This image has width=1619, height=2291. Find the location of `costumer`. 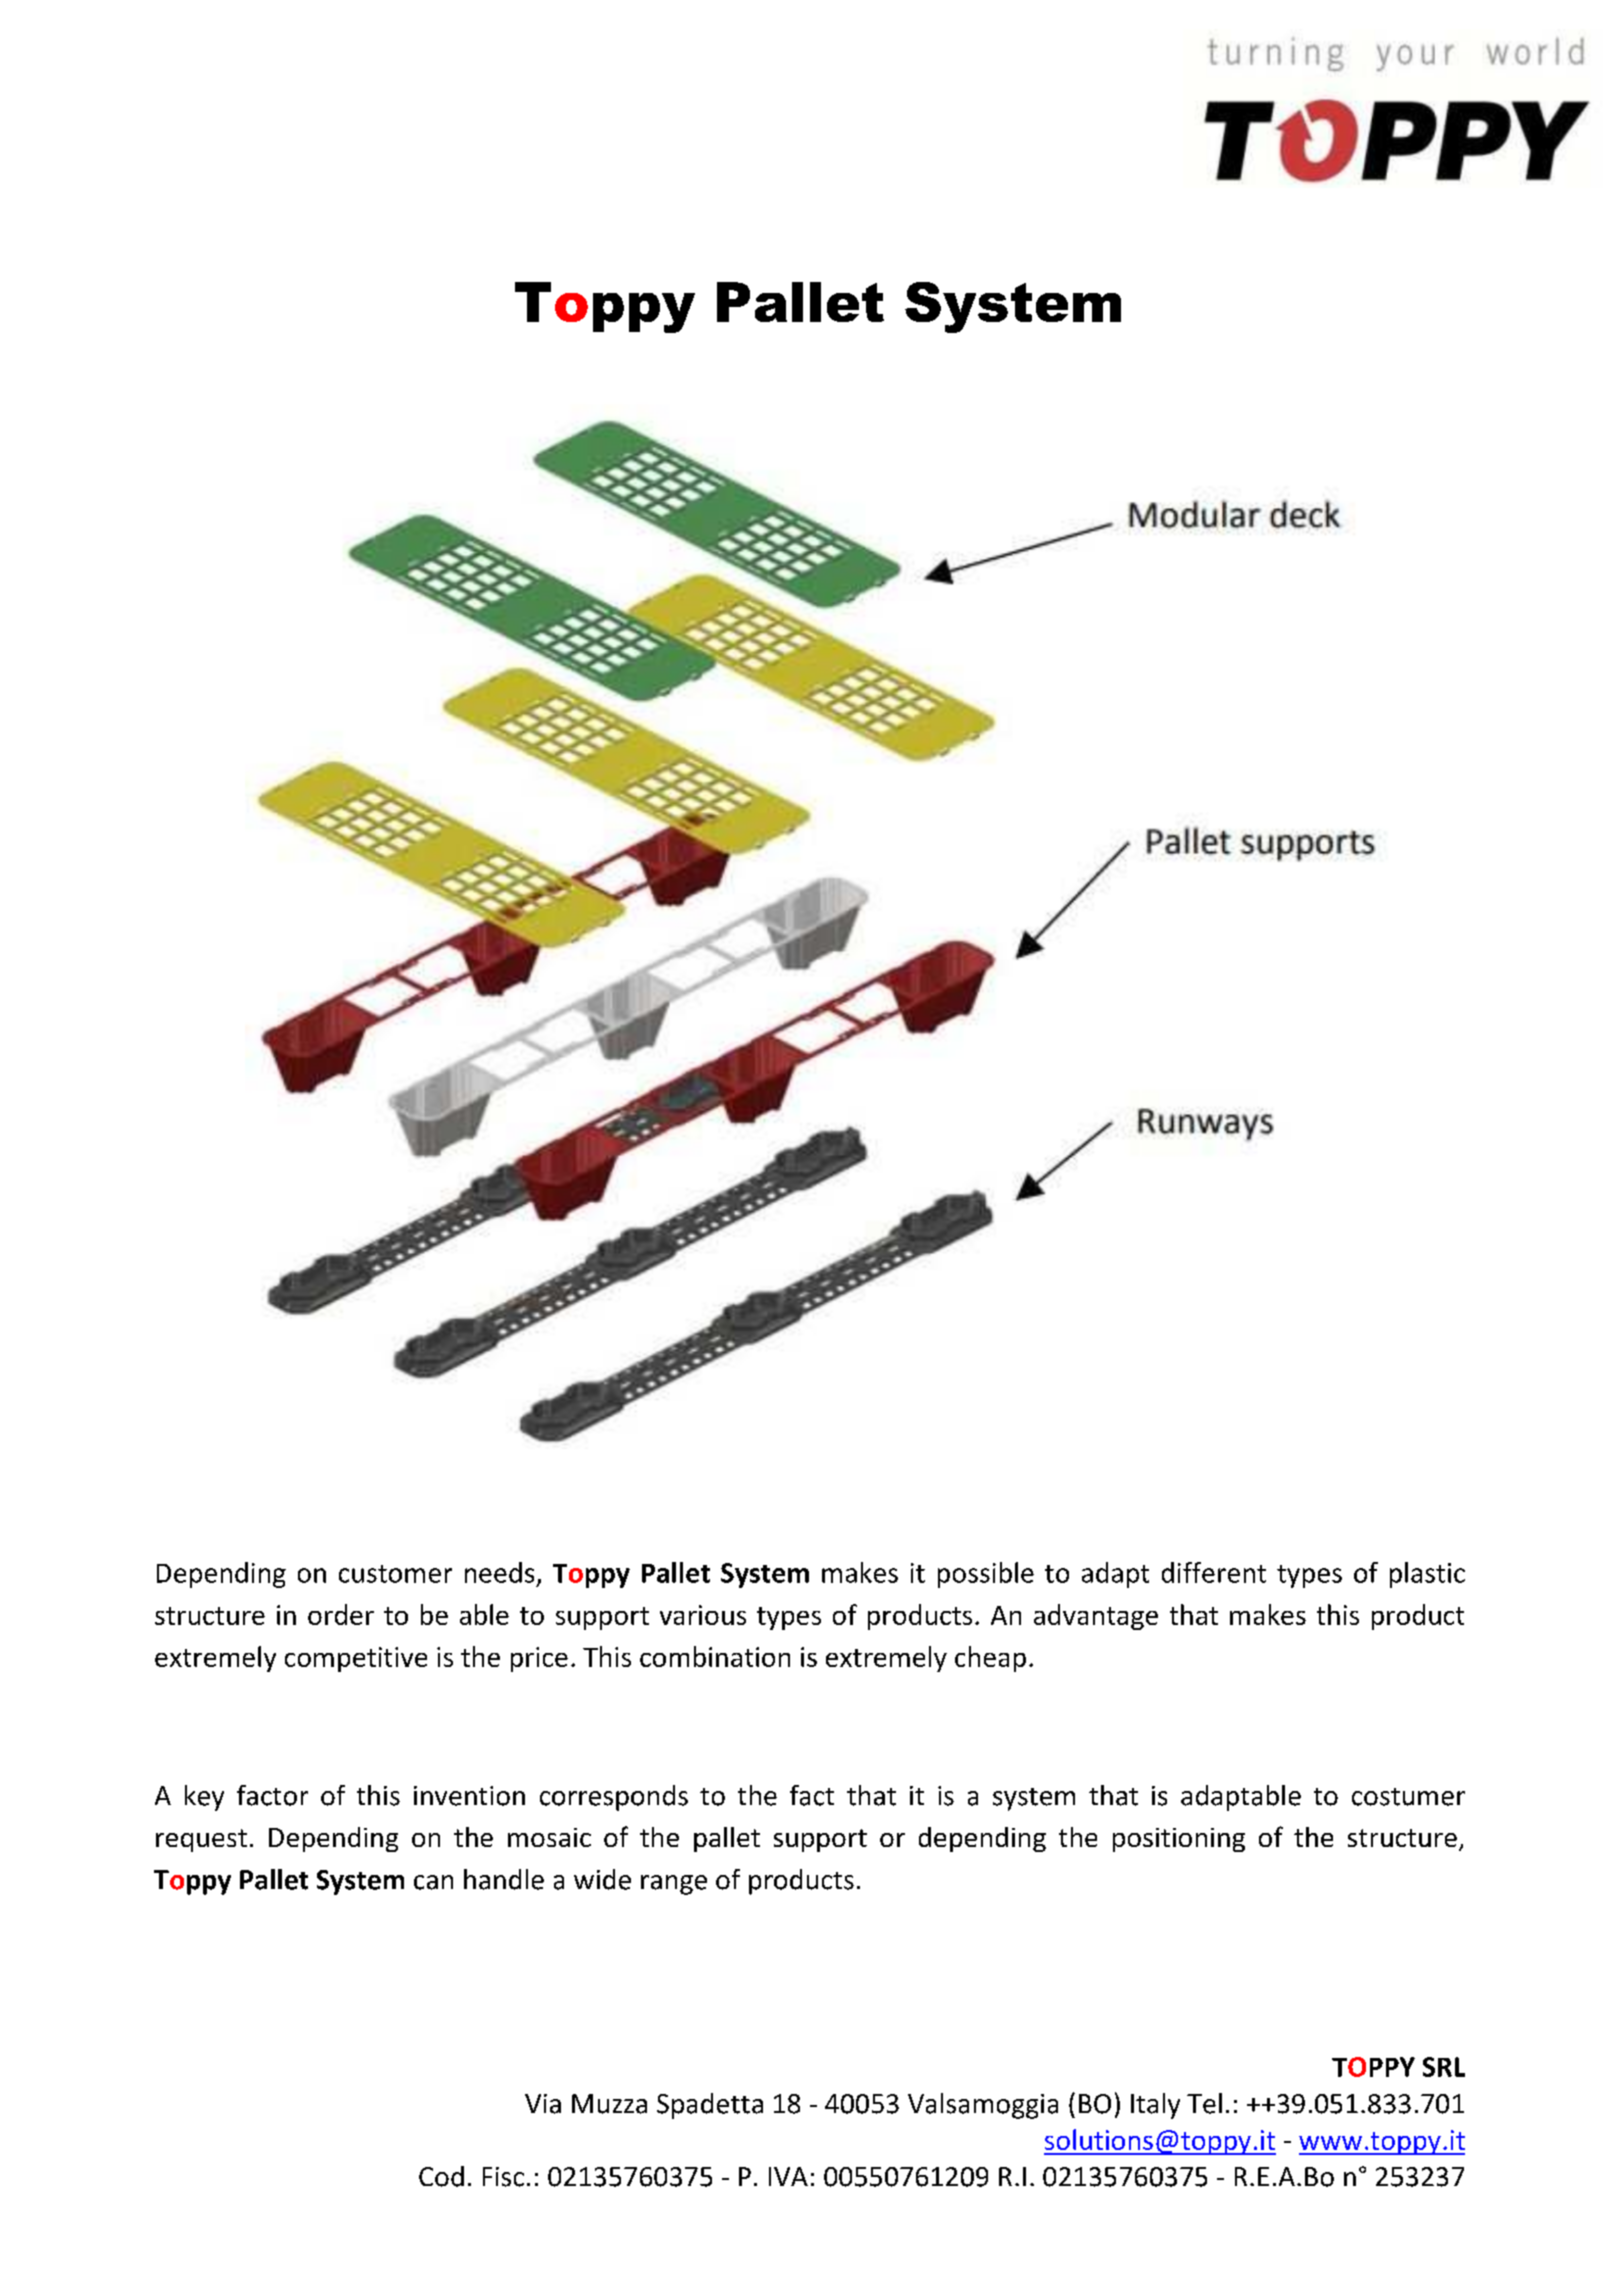

costumer is located at coordinates (1408, 1797).
